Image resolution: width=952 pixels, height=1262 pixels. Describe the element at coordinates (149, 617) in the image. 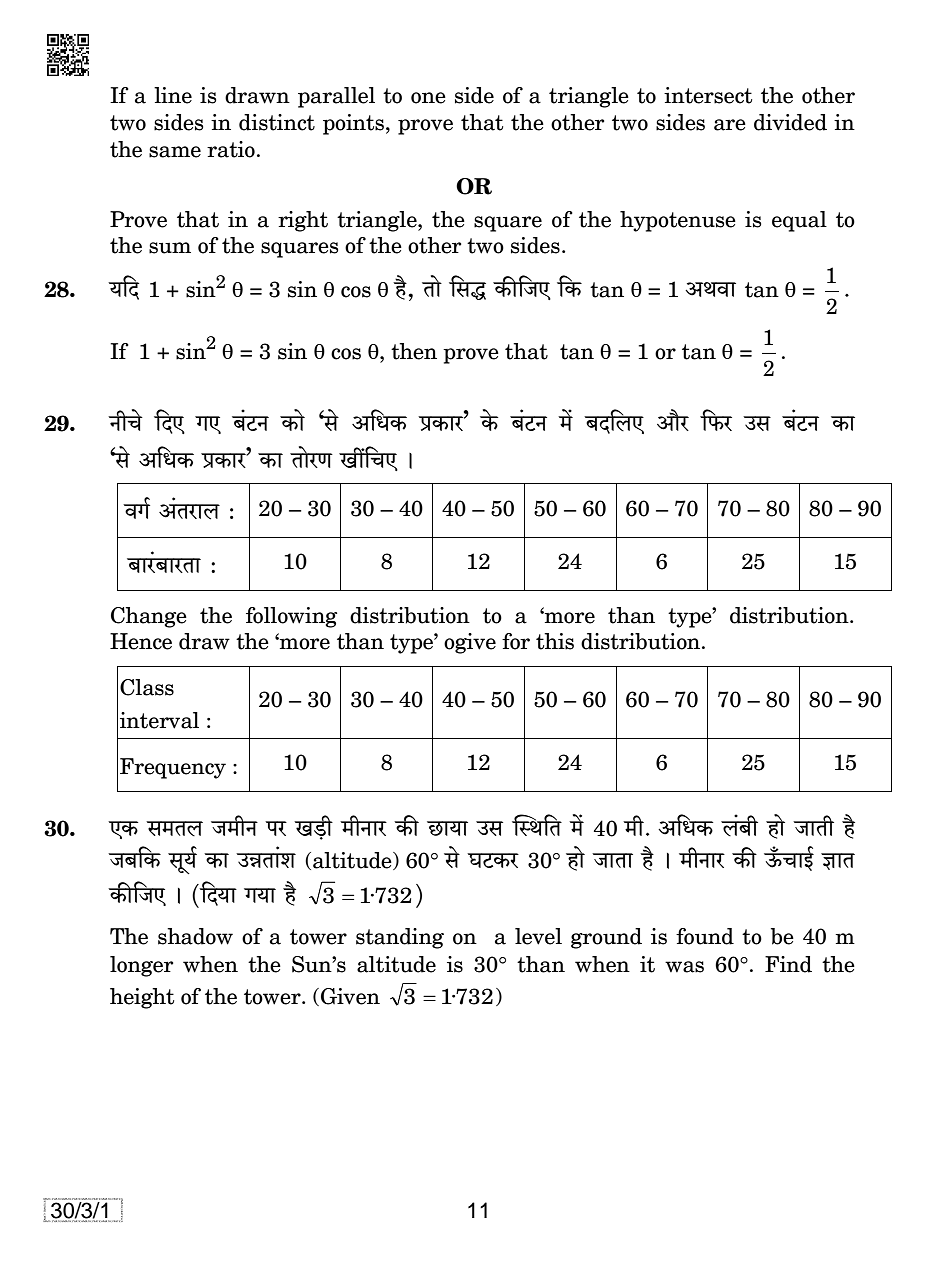

I see `Change` at that location.
